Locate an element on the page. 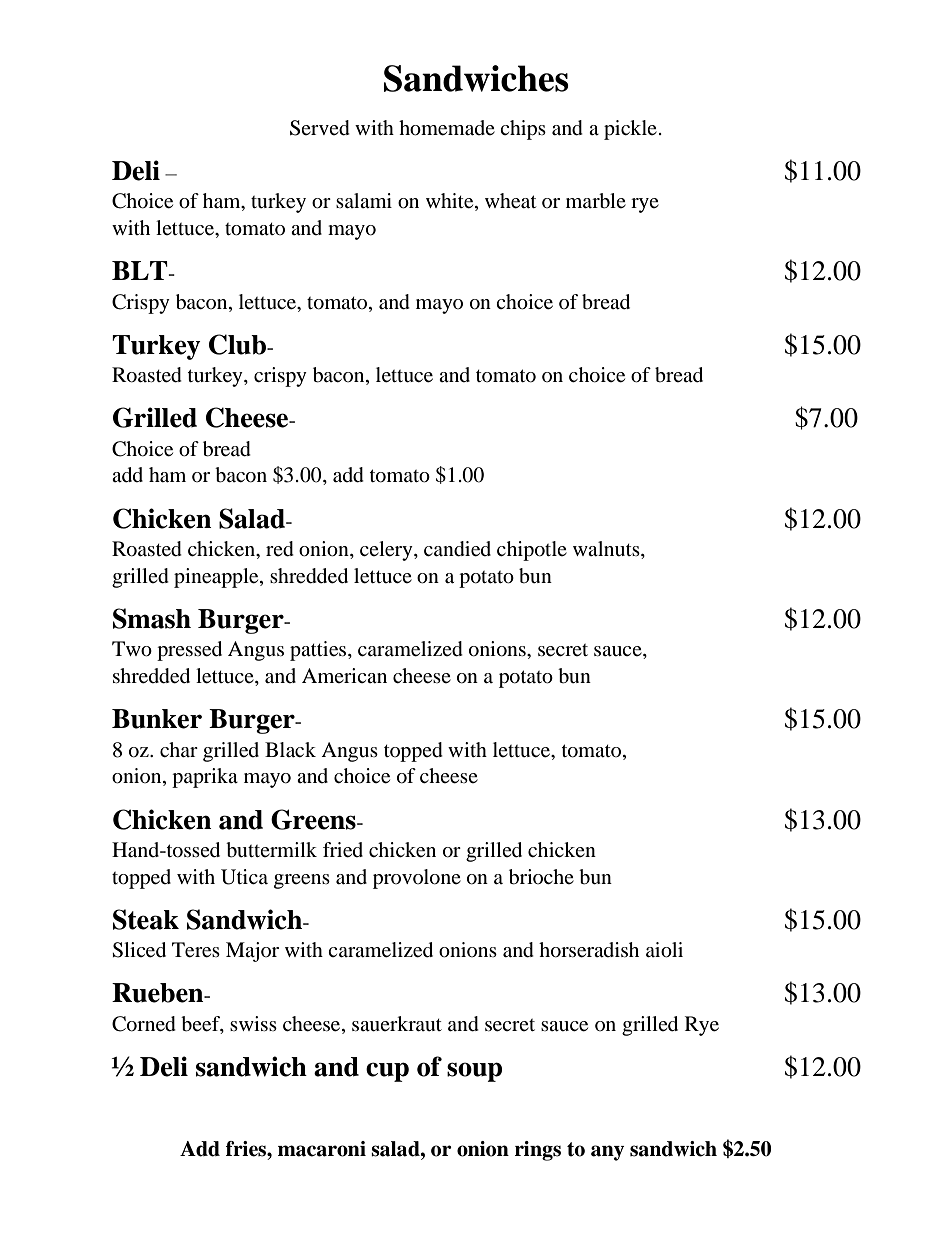 This page has width=952, height=1233. Served is located at coordinates (320, 128).
